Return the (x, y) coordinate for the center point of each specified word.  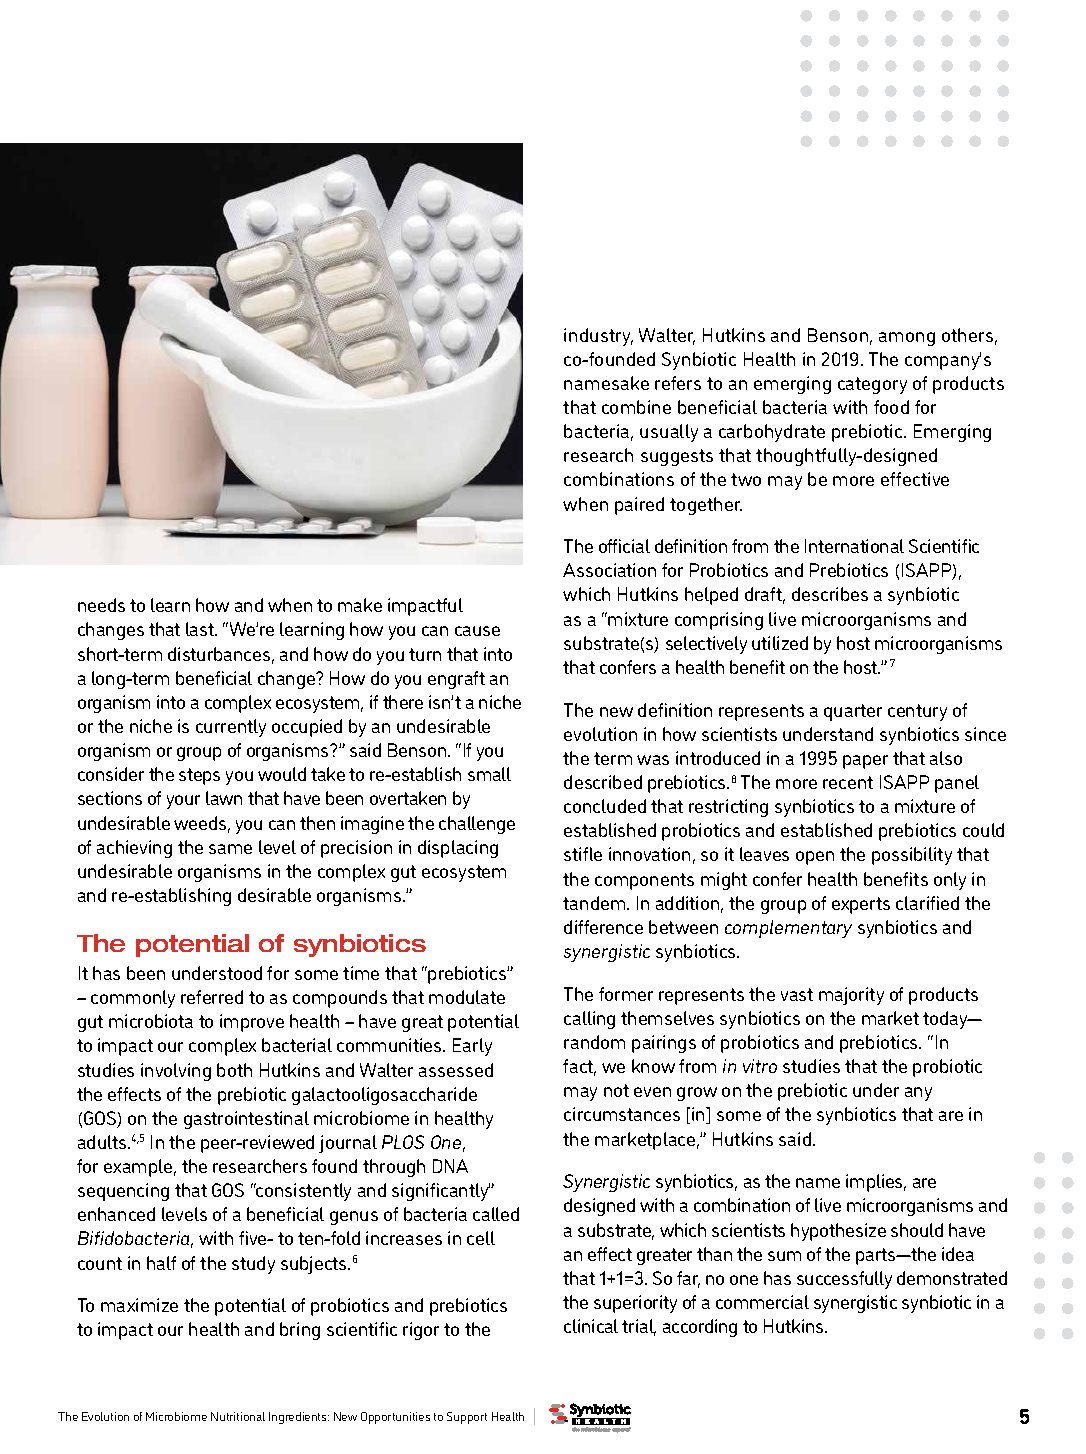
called (496, 1214)
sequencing (123, 1192)
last (201, 629)
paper (865, 762)
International (854, 546)
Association (609, 570)
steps (199, 776)
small (489, 774)
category (872, 385)
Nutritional (238, 1416)
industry (598, 337)
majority (851, 996)
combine (636, 407)
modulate (467, 997)
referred (212, 997)
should (917, 1230)
